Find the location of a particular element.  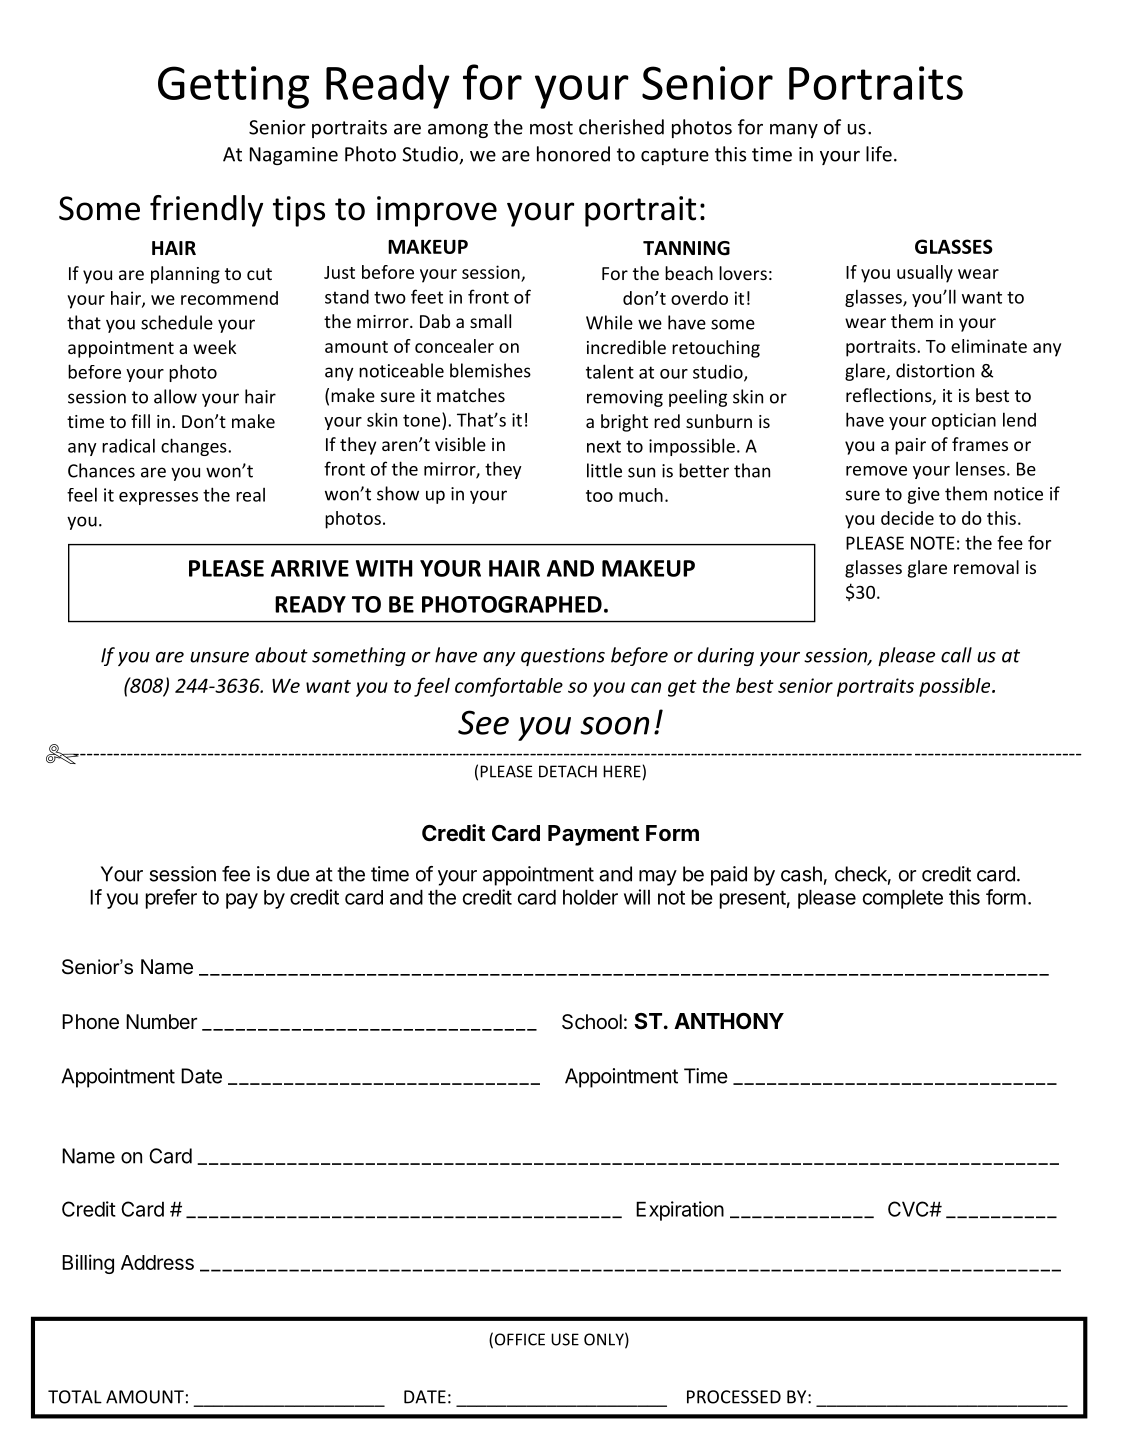

USE is located at coordinates (565, 1339).
